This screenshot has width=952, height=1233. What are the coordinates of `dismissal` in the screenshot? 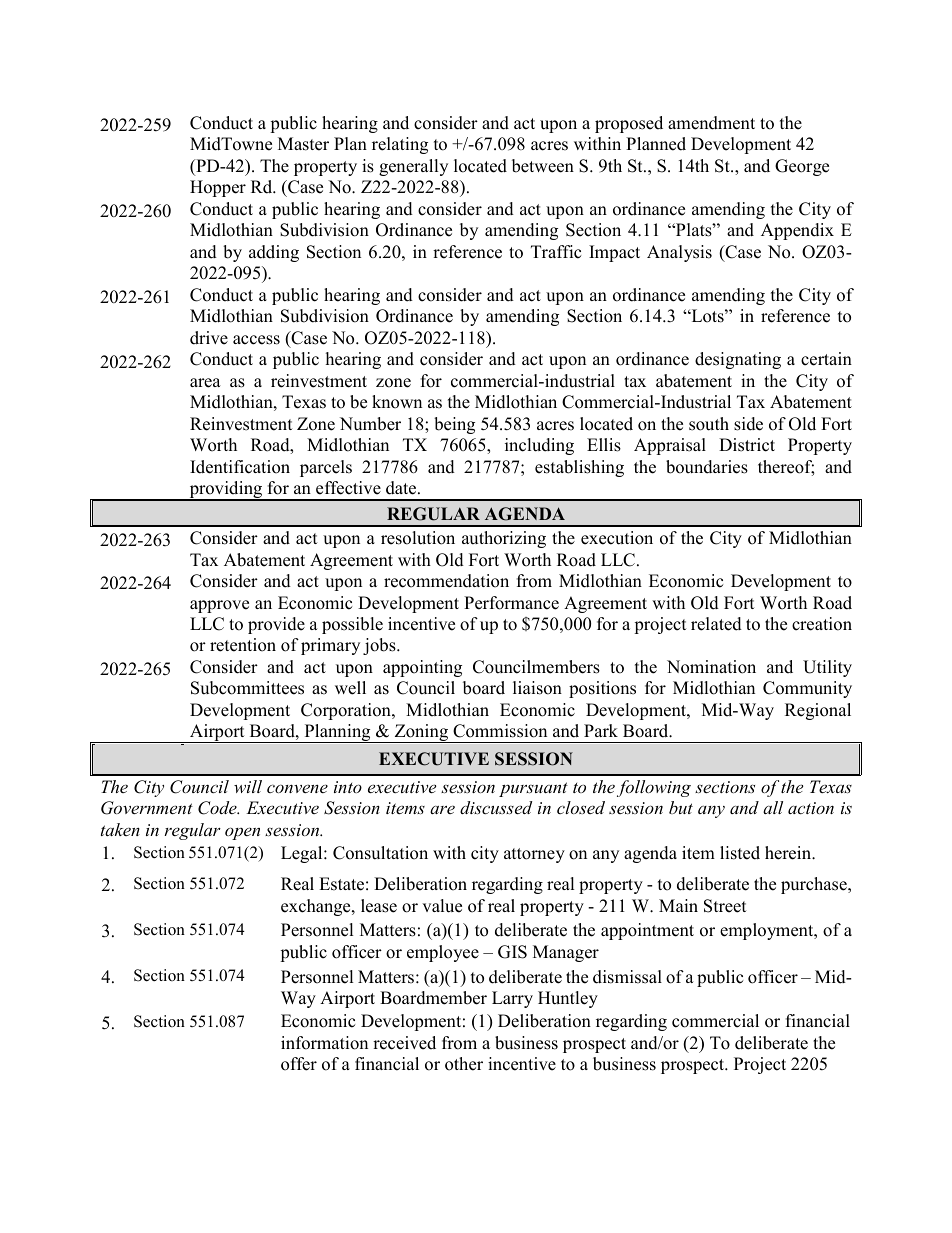 It's located at (627, 977).
